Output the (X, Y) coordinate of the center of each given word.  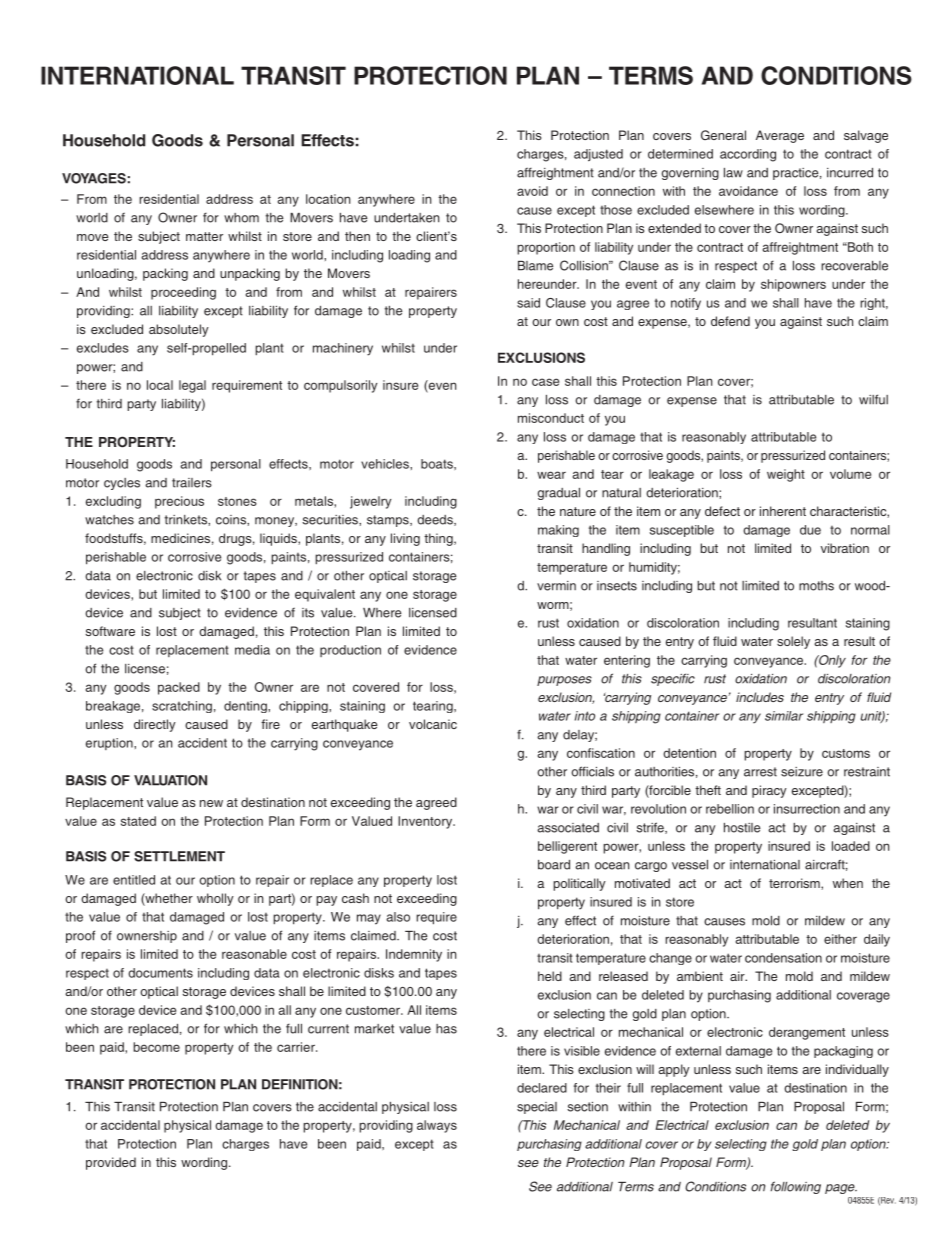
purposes (564, 681)
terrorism (795, 884)
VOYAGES (94, 178)
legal (192, 386)
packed (179, 688)
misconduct (551, 418)
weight (786, 475)
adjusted (598, 155)
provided (111, 1163)
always (437, 1126)
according (748, 155)
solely (793, 642)
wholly (215, 899)
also (398, 917)
